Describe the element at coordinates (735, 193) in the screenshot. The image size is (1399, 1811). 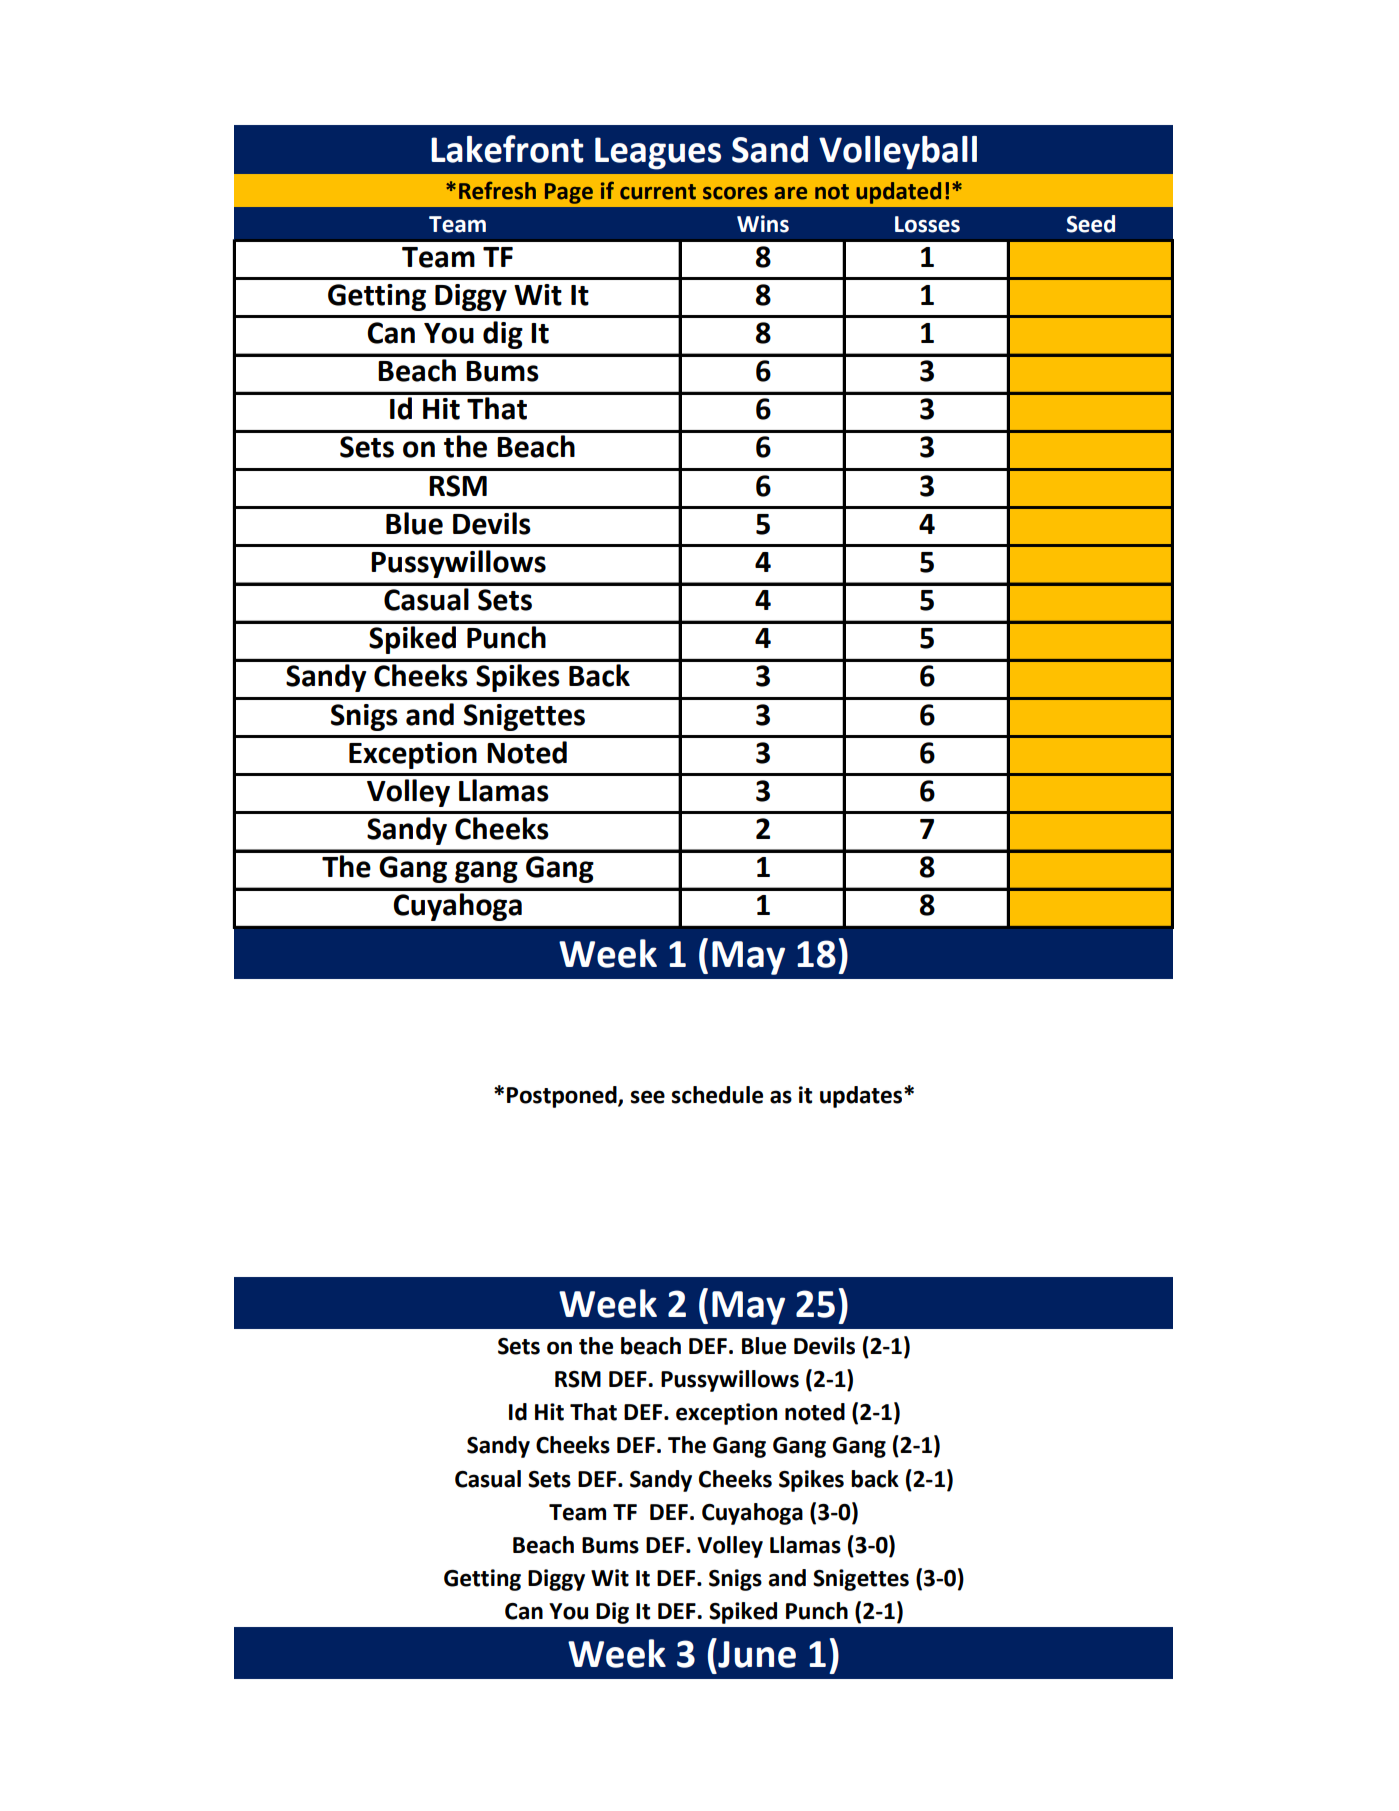
I see `scores` at that location.
